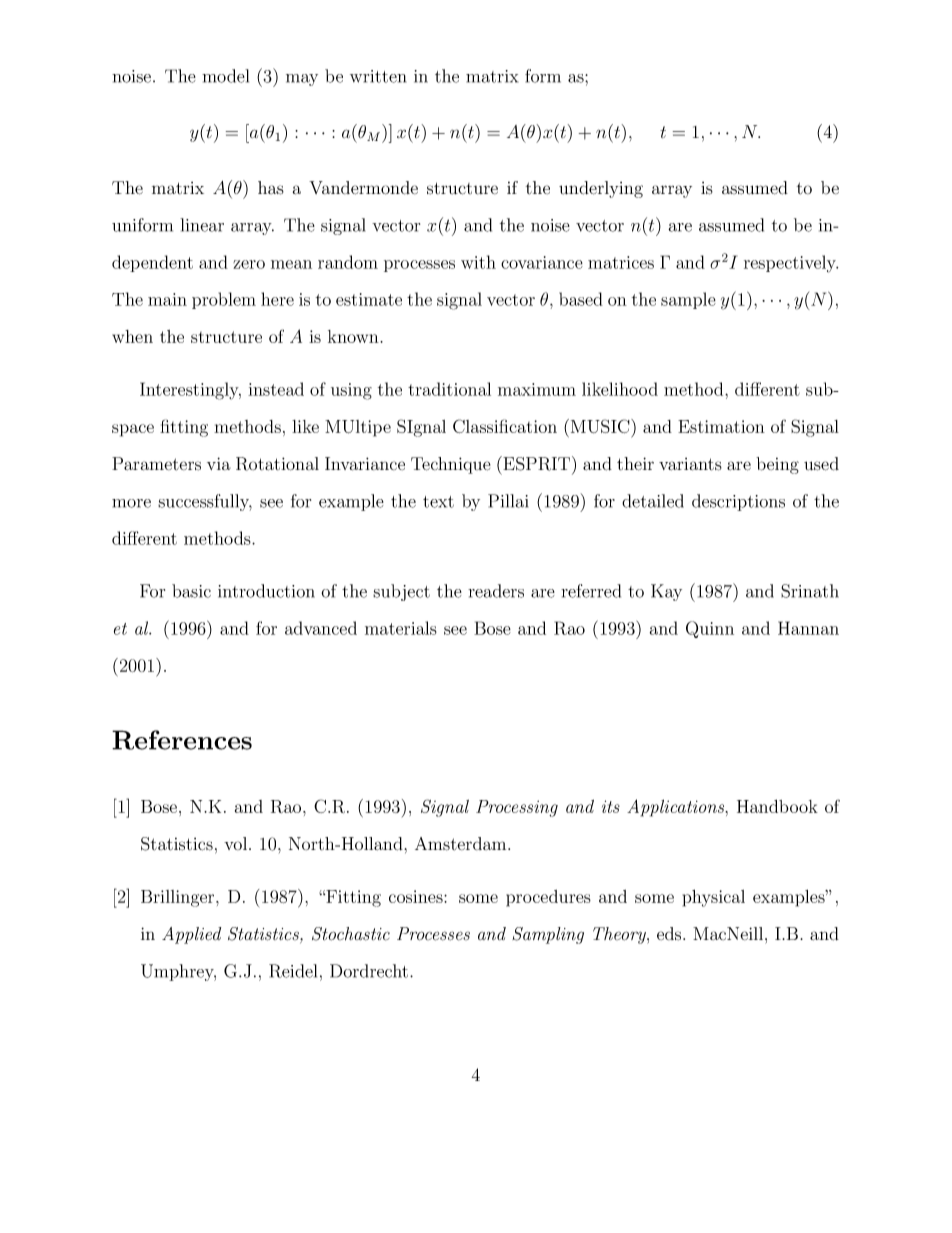 This screenshot has width=952, height=1233. What do you see at coordinates (276, 389) in the screenshot?
I see `instead` at bounding box center [276, 389].
